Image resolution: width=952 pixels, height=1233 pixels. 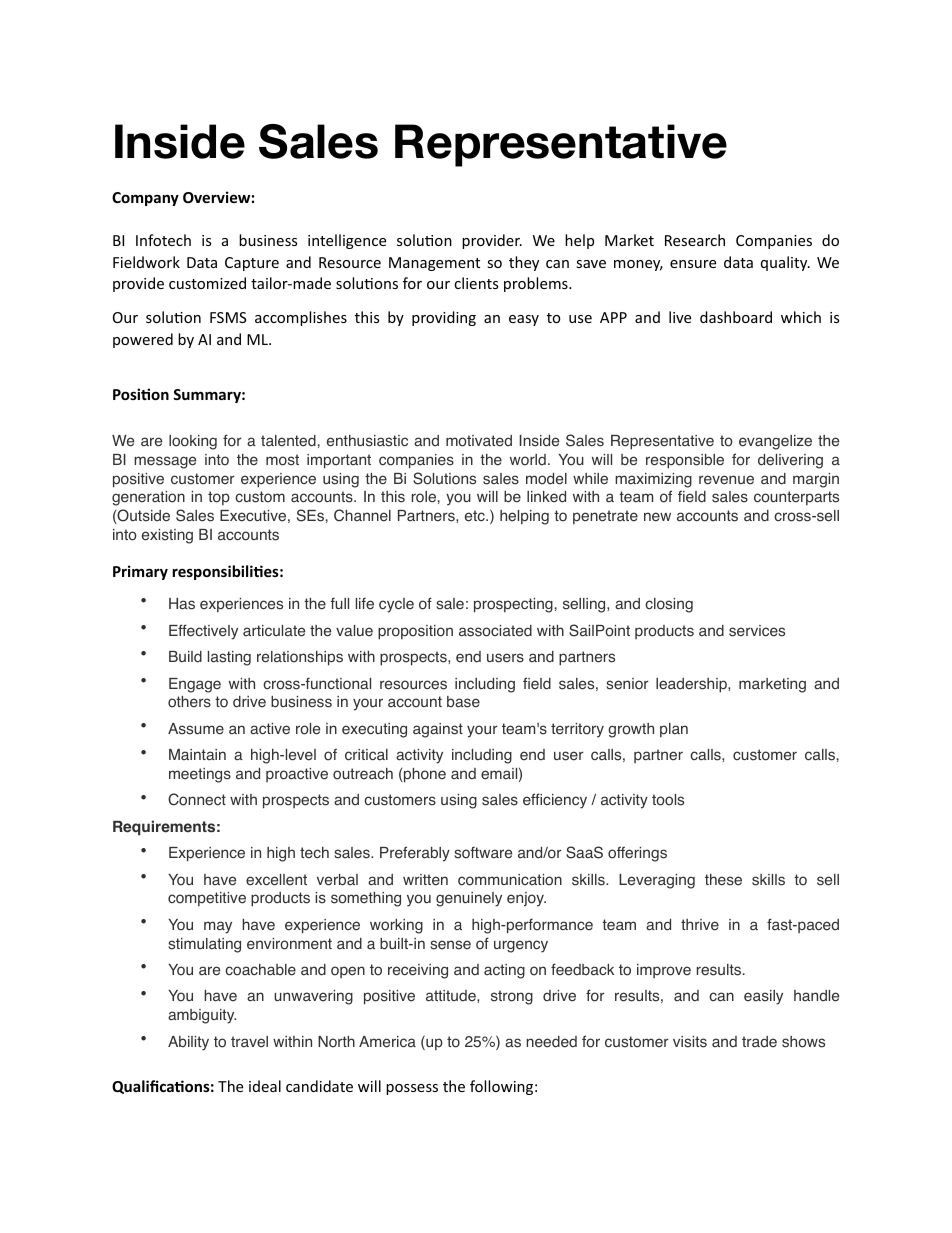 What do you see at coordinates (229, 658) in the screenshot?
I see `lasting` at bounding box center [229, 658].
